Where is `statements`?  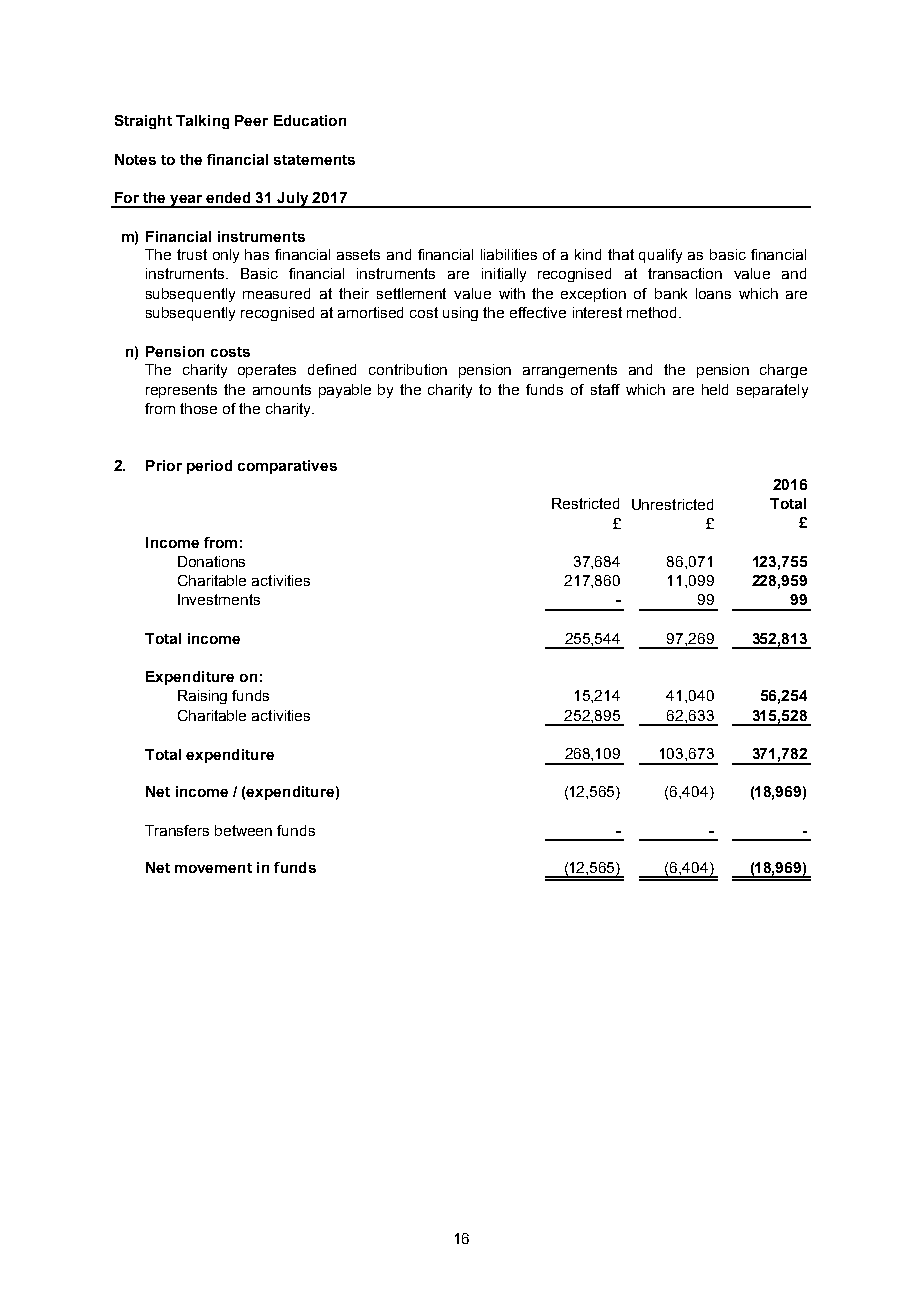 statements is located at coordinates (314, 160).
